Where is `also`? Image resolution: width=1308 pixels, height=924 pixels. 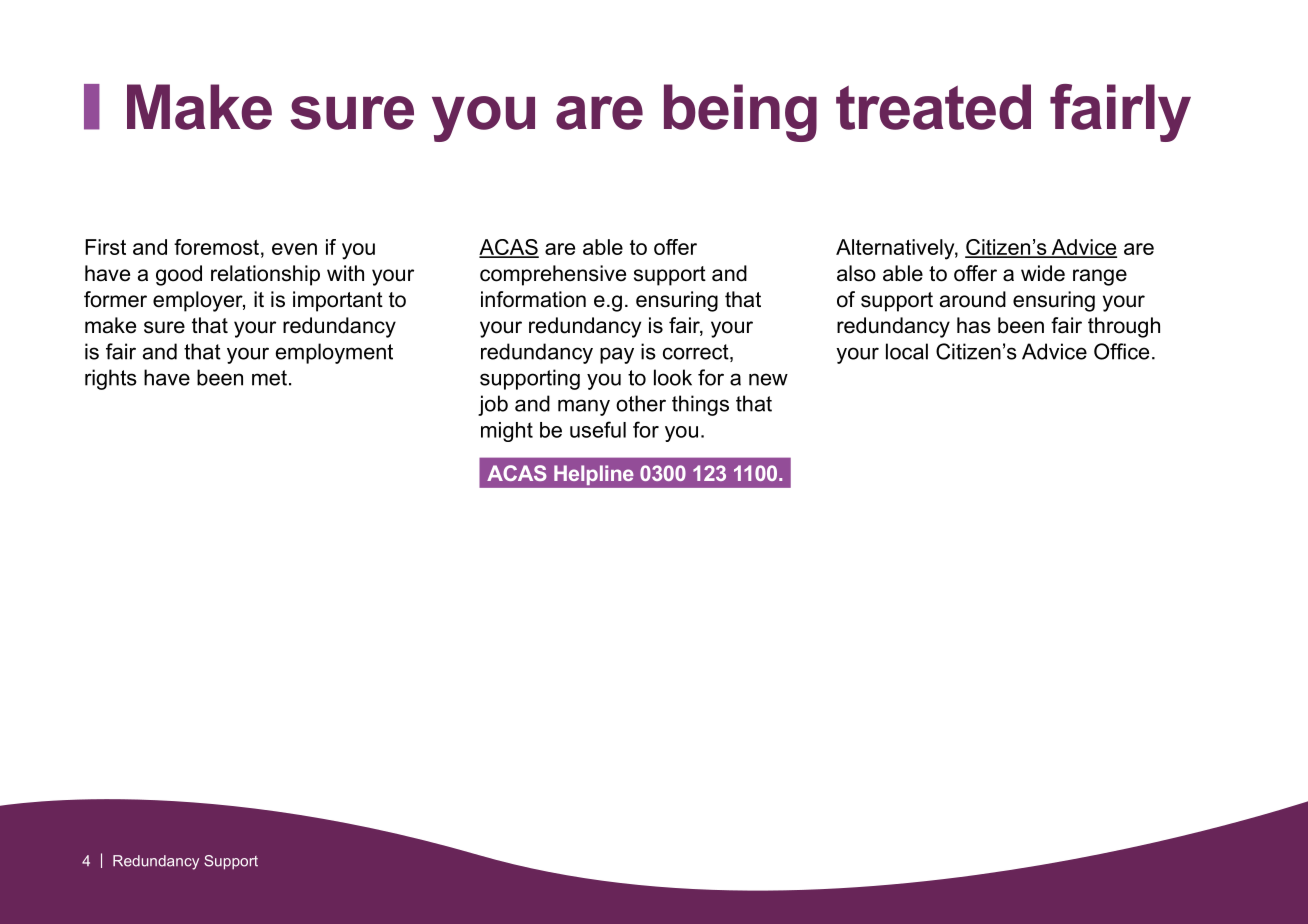 also is located at coordinates (856, 273).
